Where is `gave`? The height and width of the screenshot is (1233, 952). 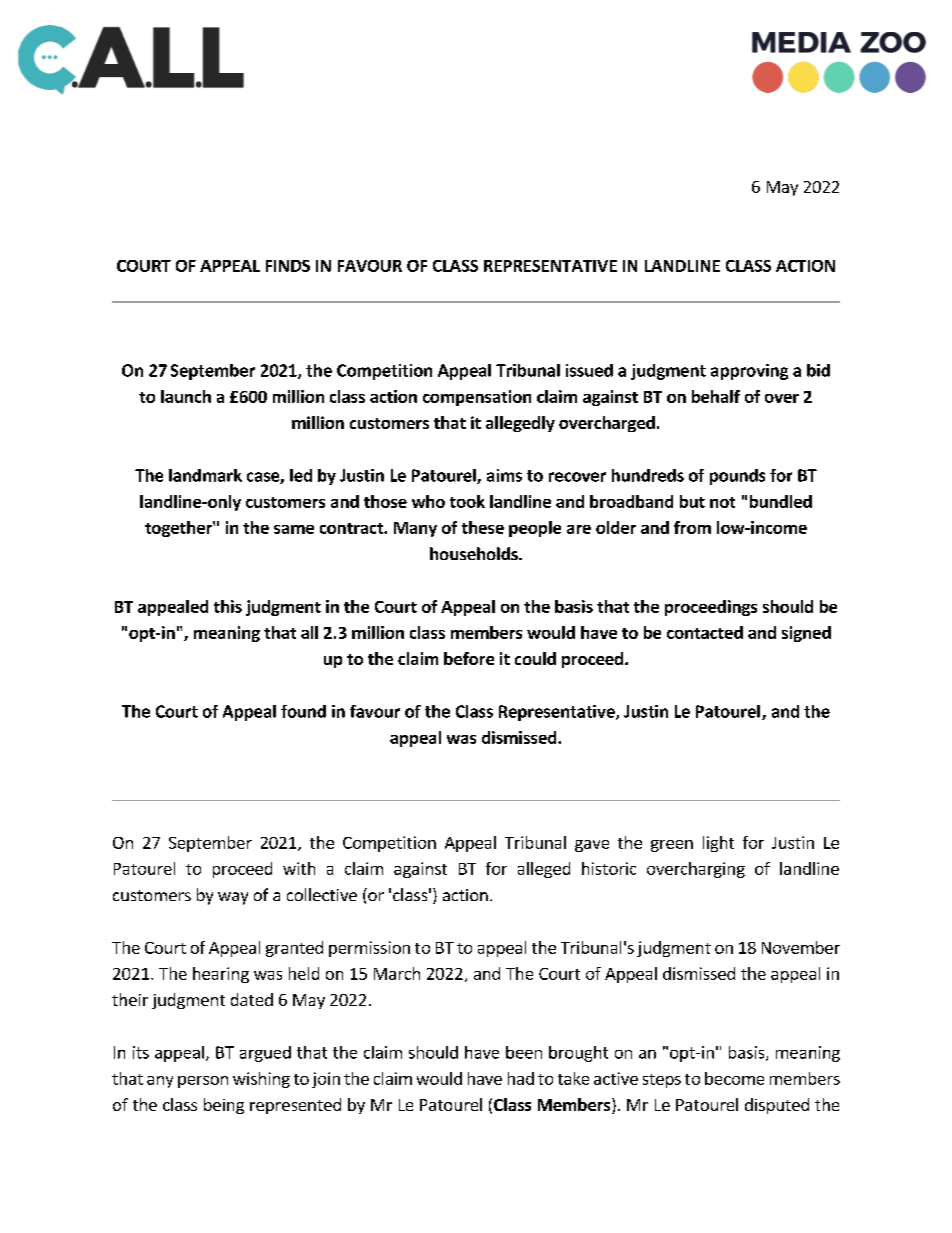 gave is located at coordinates (592, 846).
